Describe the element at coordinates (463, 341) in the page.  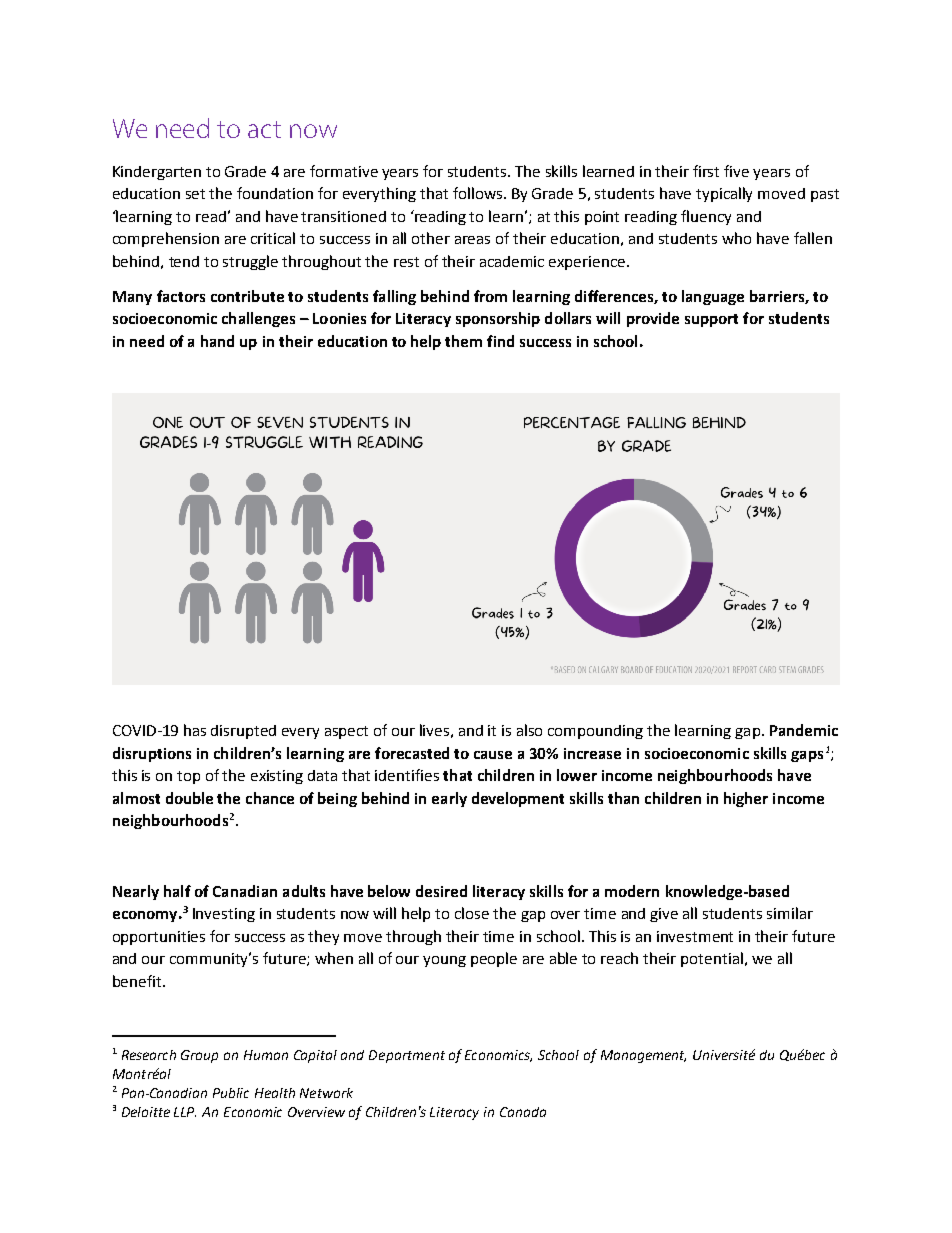
I see `them` at that location.
